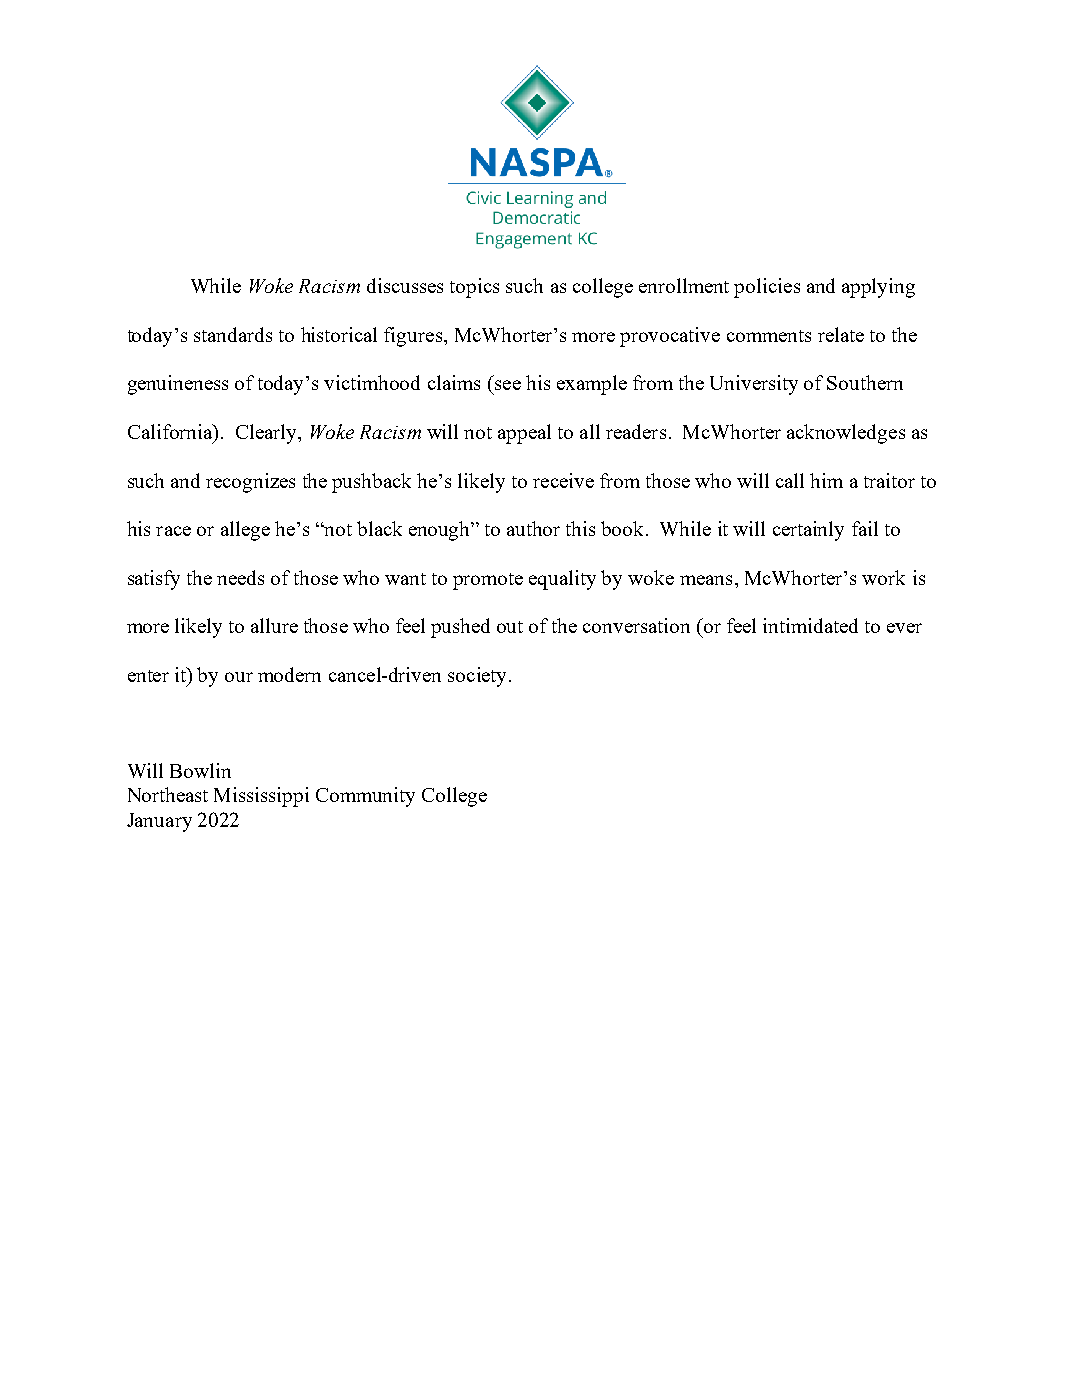  I want to click on topics, so click(474, 288).
